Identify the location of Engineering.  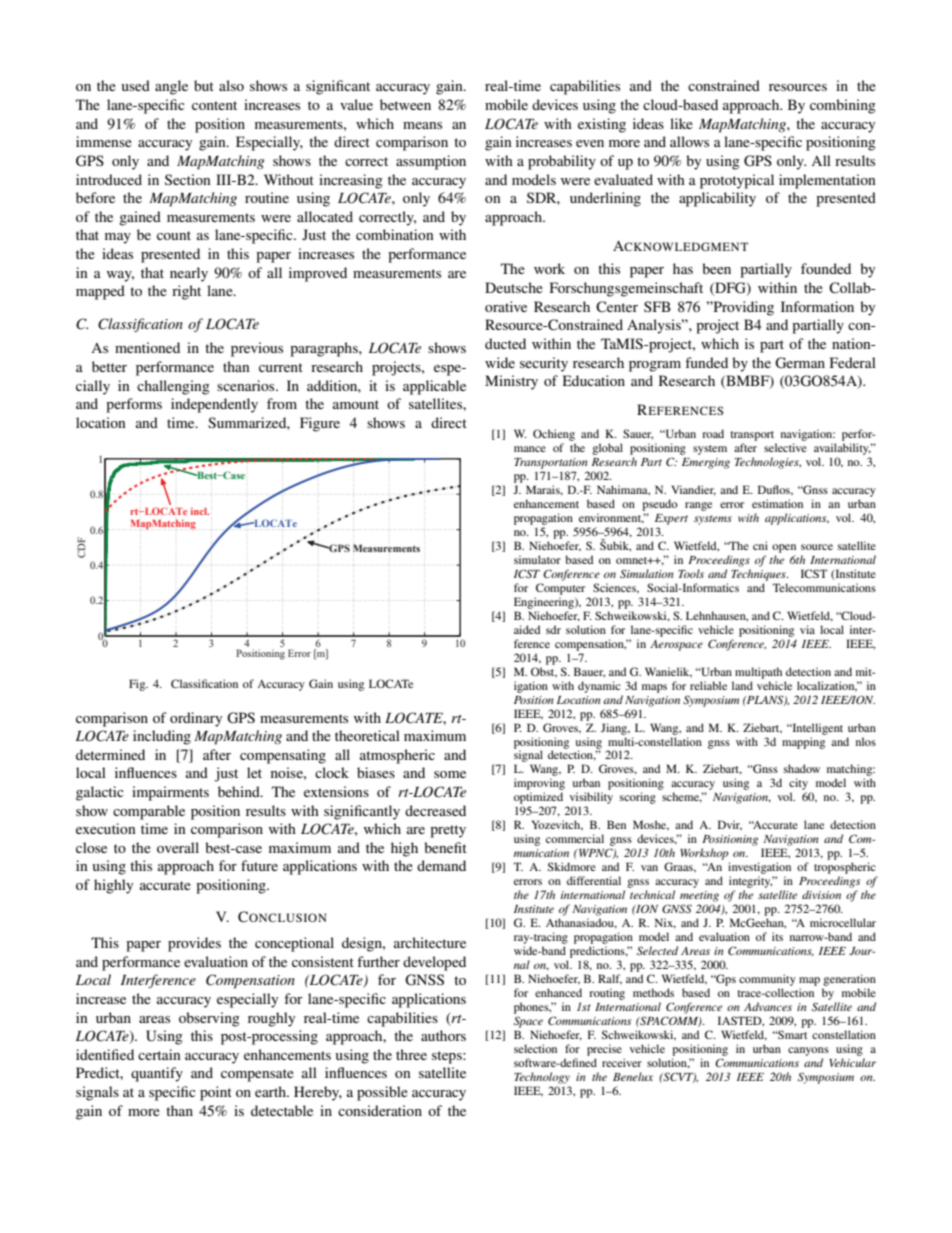
(545, 603).
